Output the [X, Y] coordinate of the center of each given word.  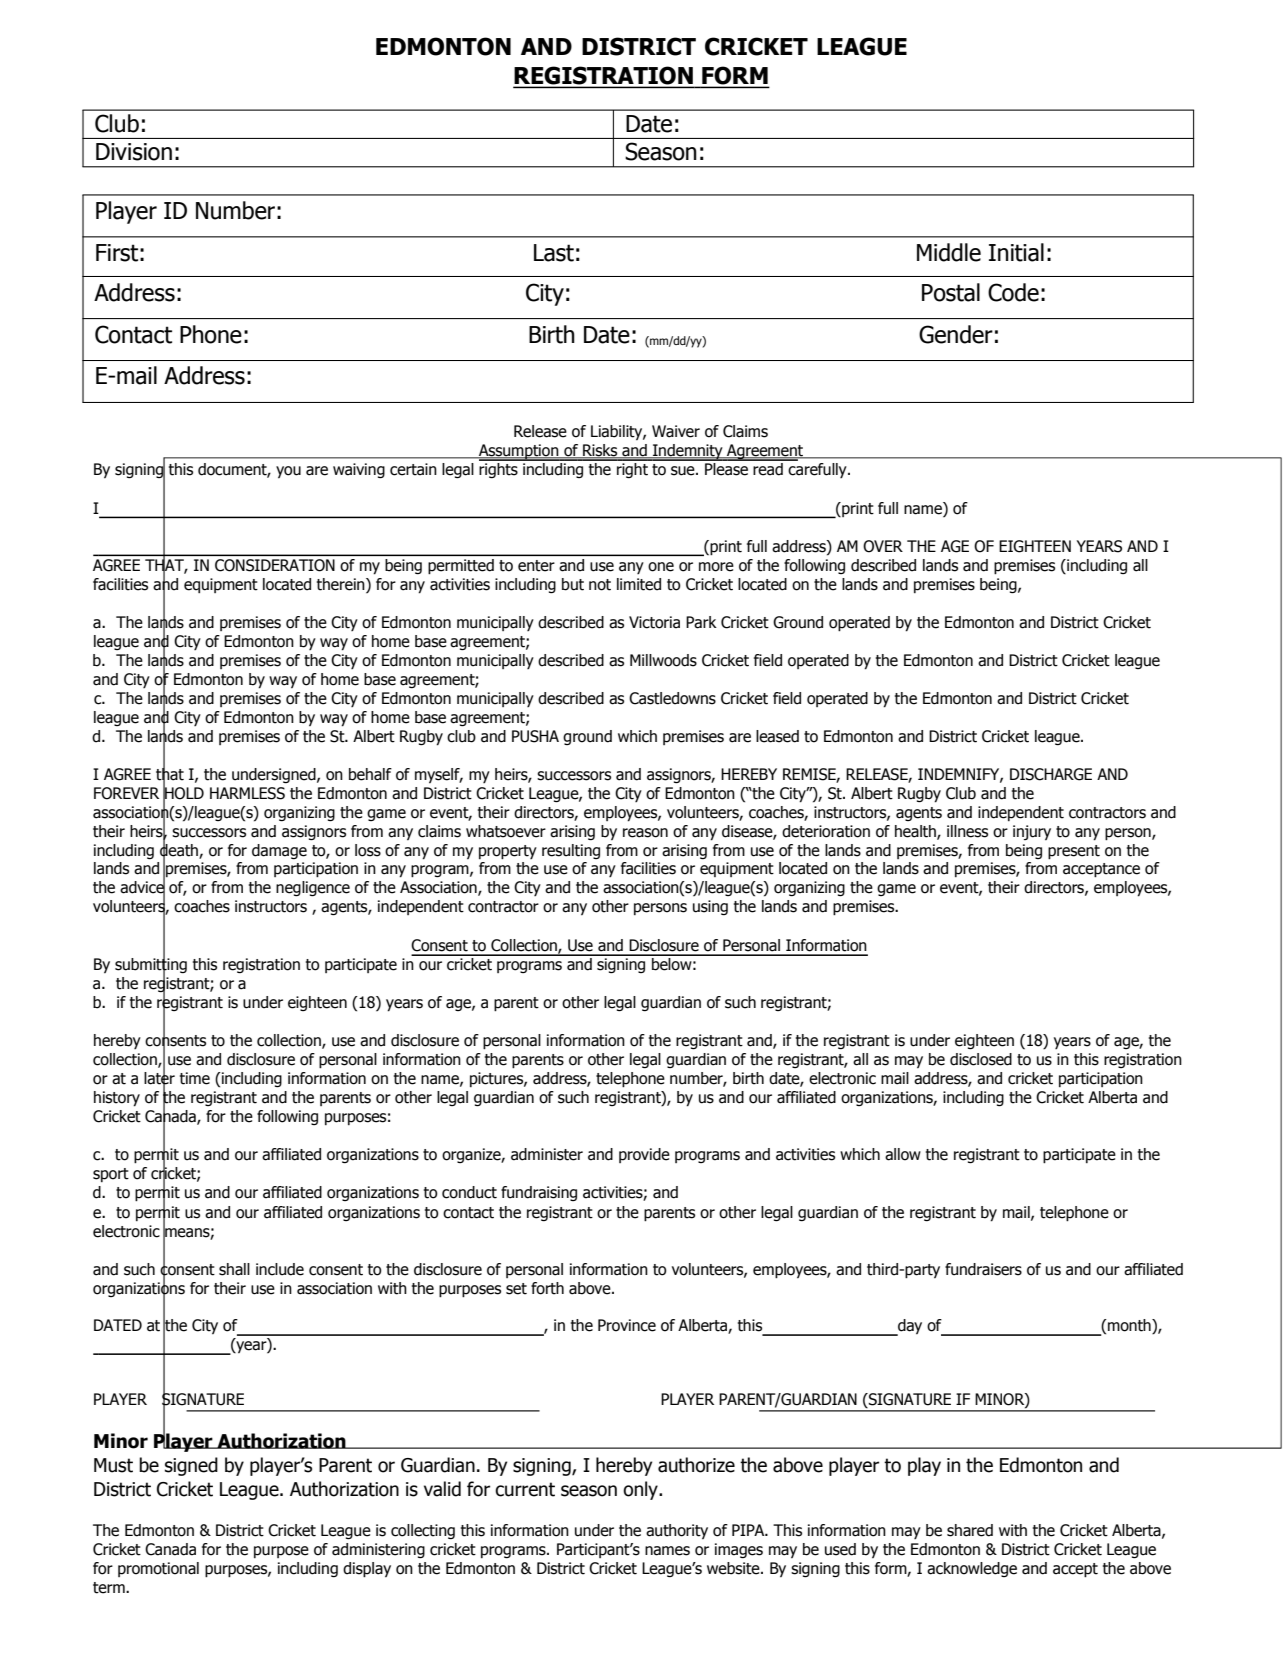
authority [677, 1531]
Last [554, 253]
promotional [158, 1569]
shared [970, 1530]
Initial [1016, 252]
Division [134, 152]
